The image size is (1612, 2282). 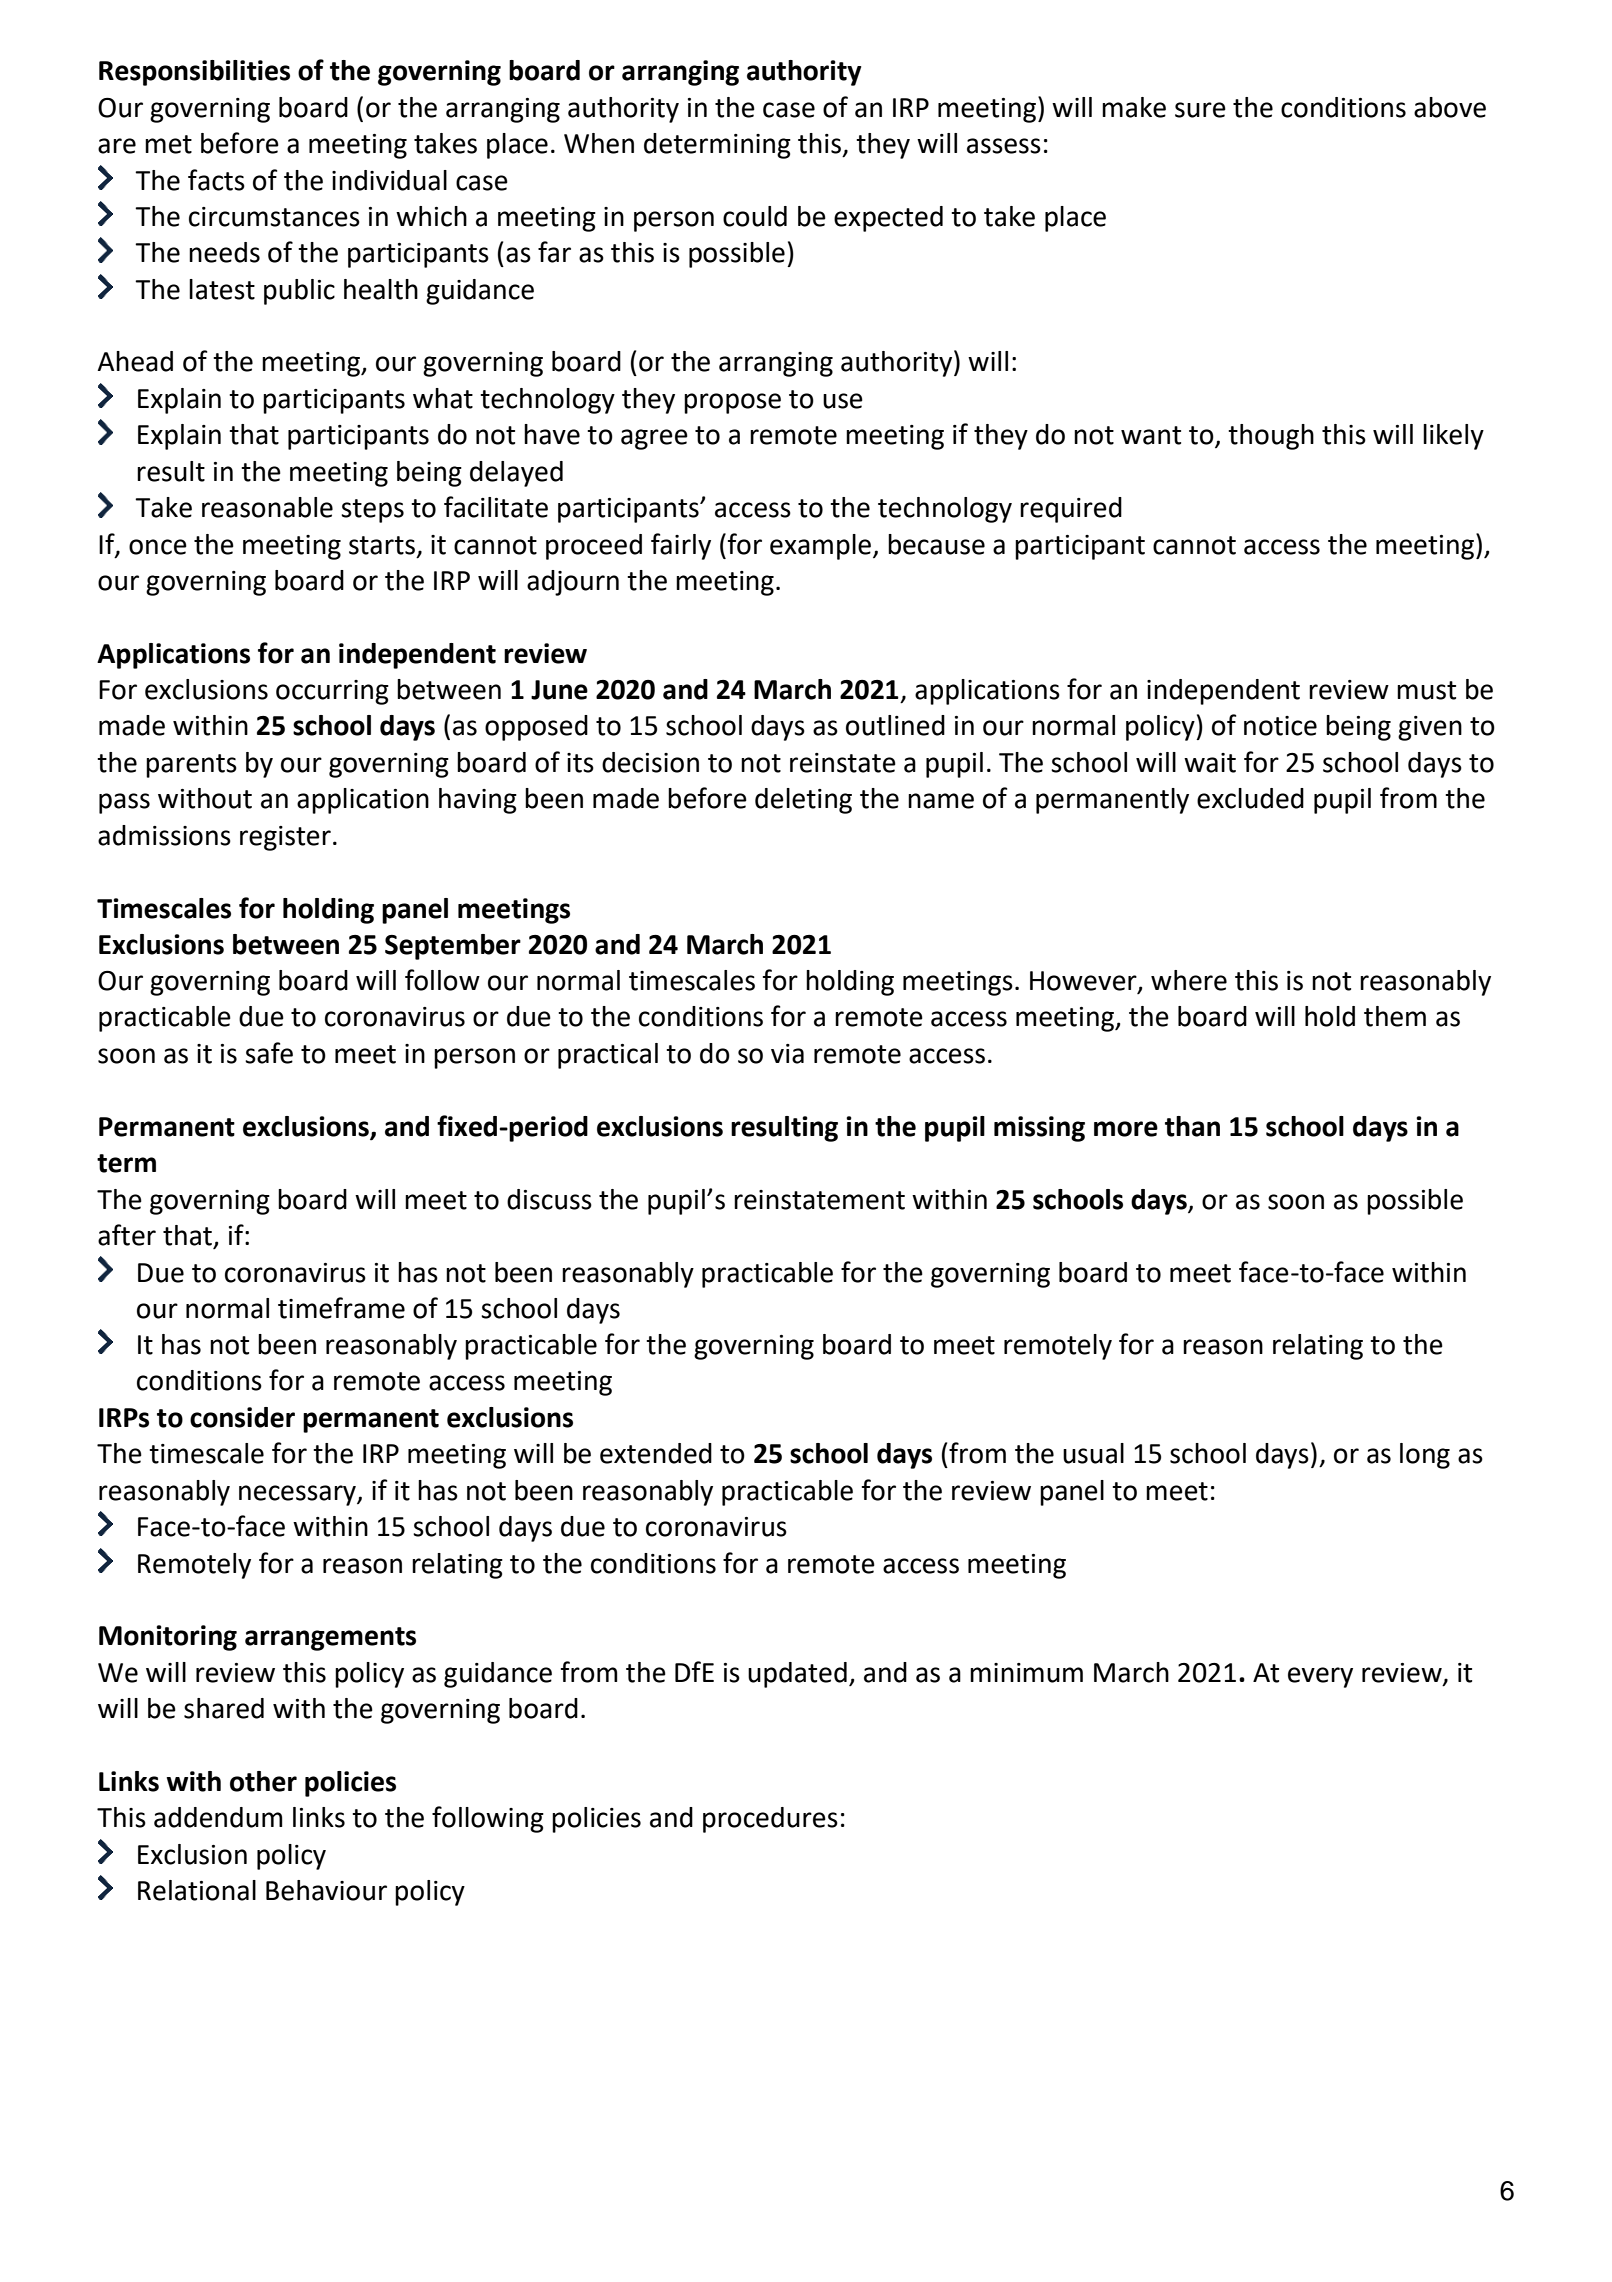 What do you see at coordinates (1425, 1456) in the screenshot?
I see `long` at bounding box center [1425, 1456].
